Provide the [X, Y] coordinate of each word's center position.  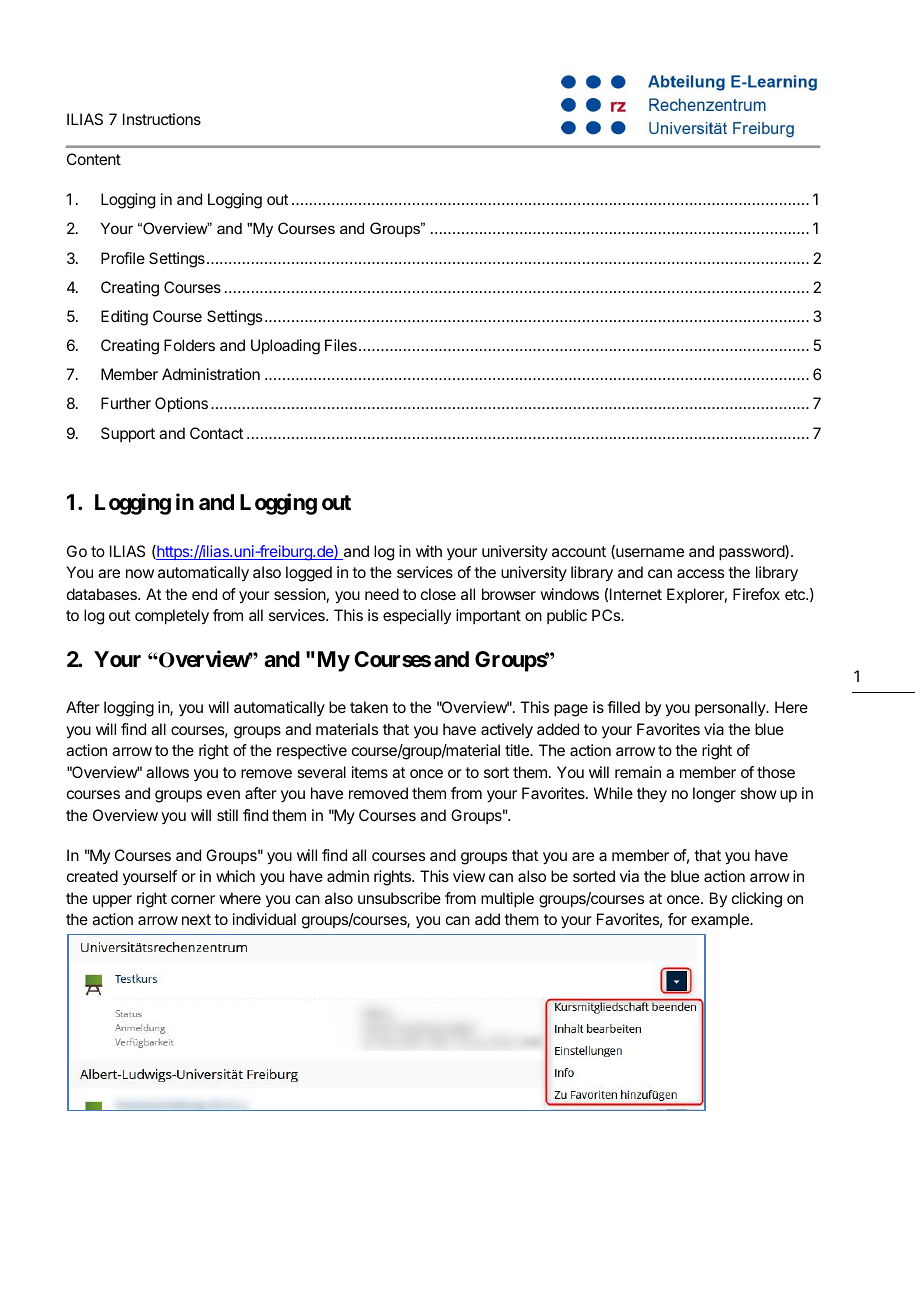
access [700, 573]
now [140, 573]
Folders [189, 345]
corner [193, 899]
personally [731, 708]
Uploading [285, 347]
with [429, 551]
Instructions [162, 119]
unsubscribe [399, 898]
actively [507, 731]
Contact [217, 433]
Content [94, 159]
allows [167, 772]
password [752, 553]
